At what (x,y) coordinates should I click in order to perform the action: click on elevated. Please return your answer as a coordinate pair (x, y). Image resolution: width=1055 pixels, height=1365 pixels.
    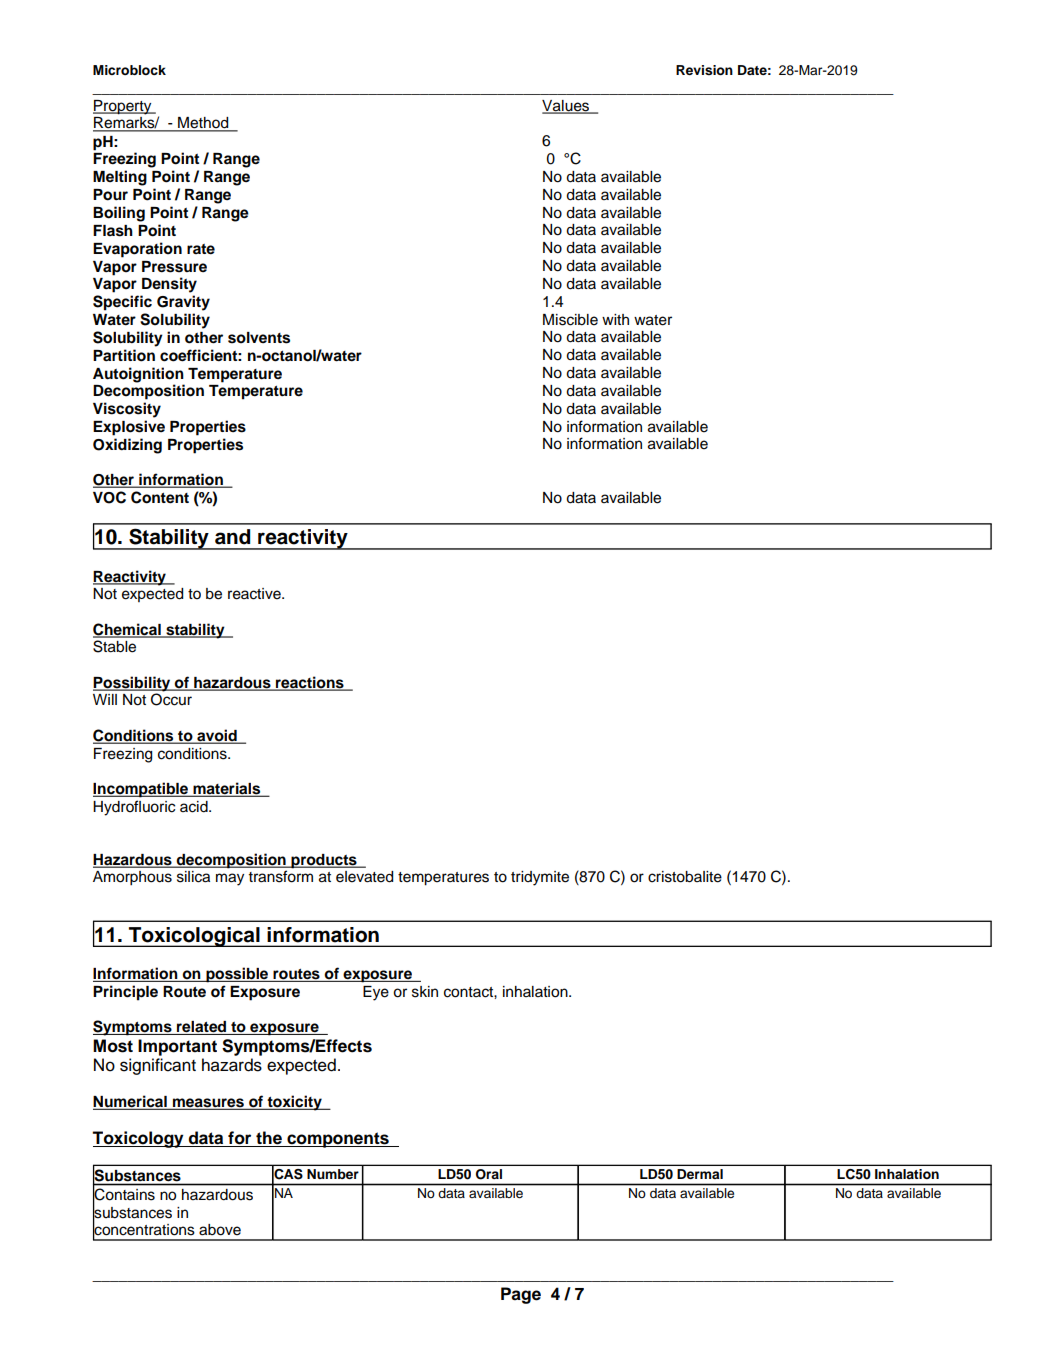
    Looking at the image, I should click on (364, 877).
